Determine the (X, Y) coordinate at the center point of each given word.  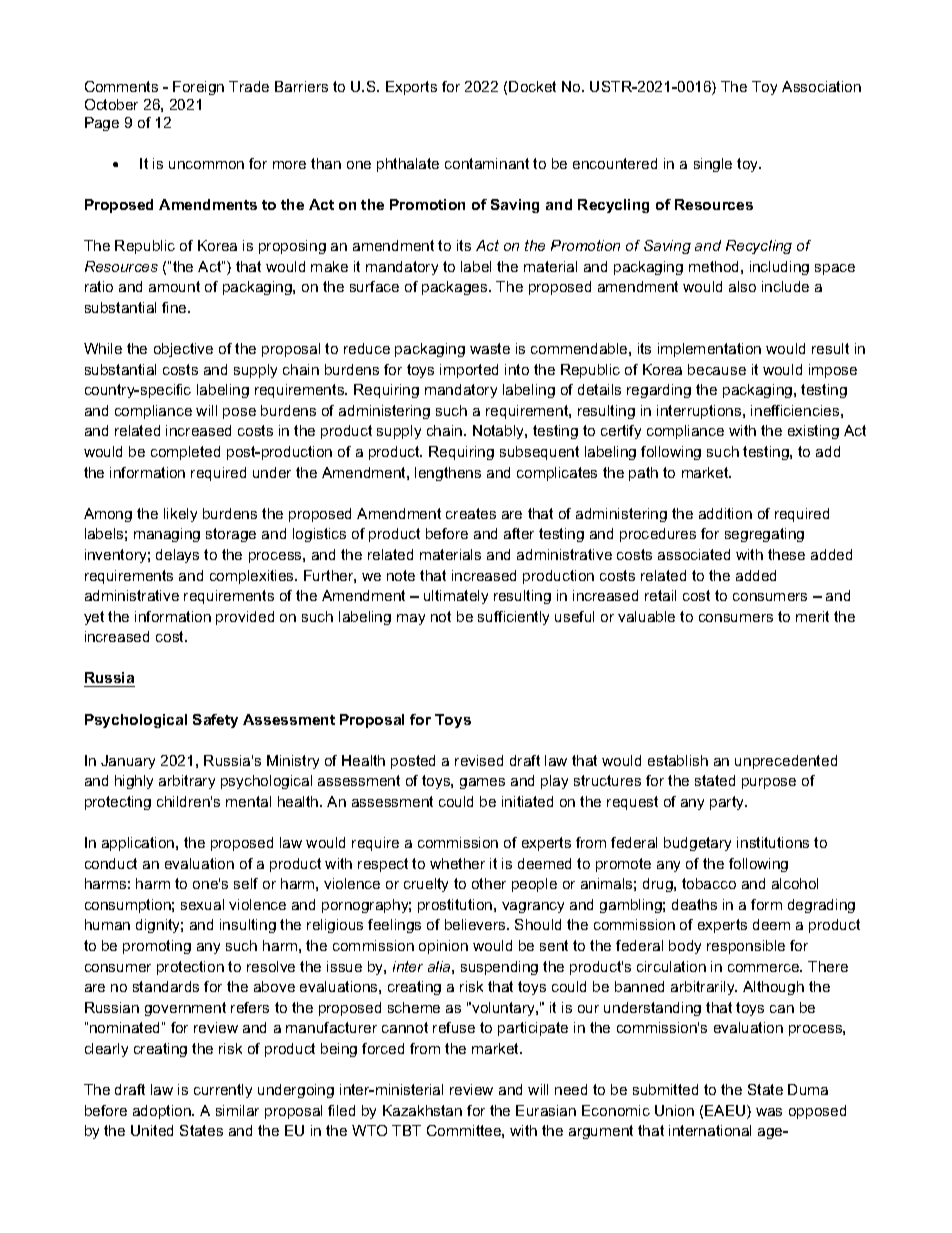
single (713, 165)
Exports (411, 88)
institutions (773, 842)
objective (183, 350)
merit (812, 616)
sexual (202, 904)
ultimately (456, 597)
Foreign (198, 88)
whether (457, 863)
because (717, 369)
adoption (163, 1112)
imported (469, 371)
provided (245, 618)
